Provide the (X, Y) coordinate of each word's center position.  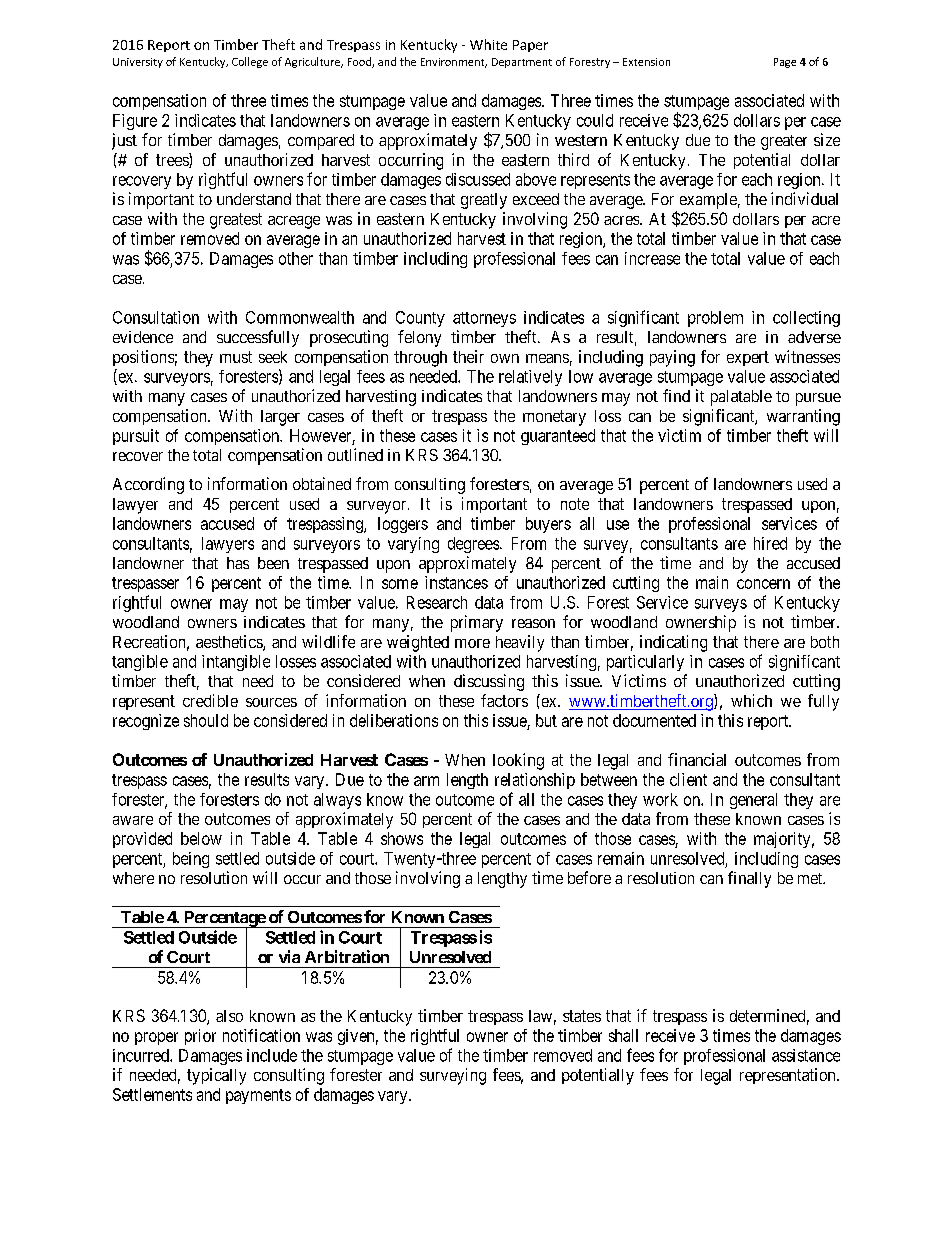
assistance (806, 1055)
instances (456, 582)
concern (763, 584)
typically (216, 1076)
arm (426, 781)
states (582, 1016)
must (236, 357)
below (201, 838)
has (238, 563)
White (488, 44)
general (753, 801)
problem (715, 319)
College (250, 62)
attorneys (484, 319)
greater (784, 142)
